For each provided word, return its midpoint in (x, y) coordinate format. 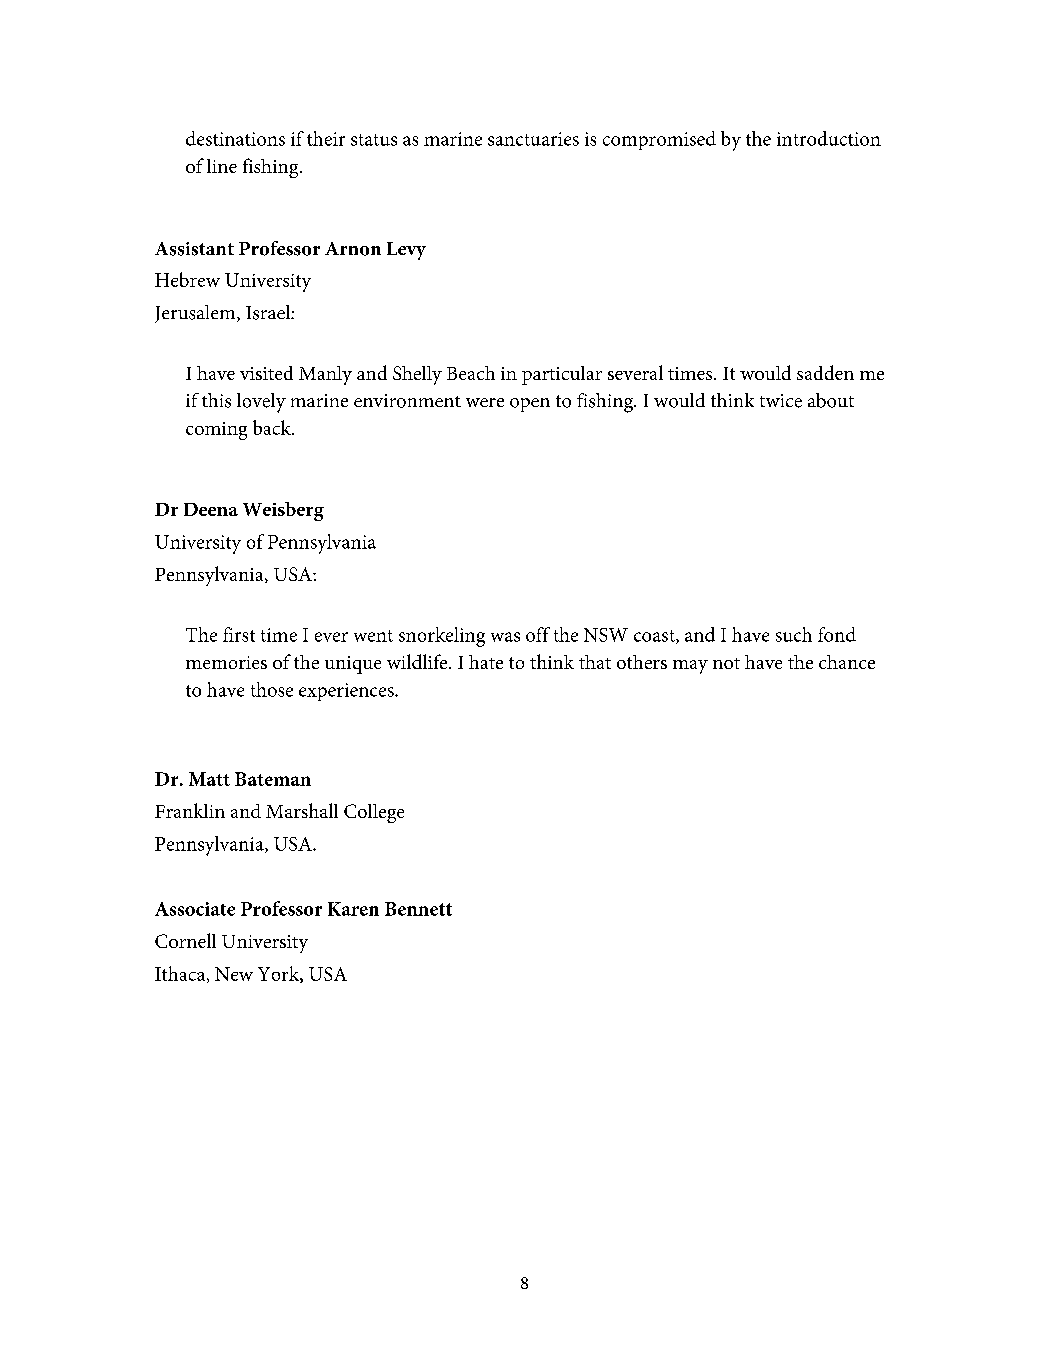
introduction (829, 138)
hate (486, 662)
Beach (471, 373)
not (726, 663)
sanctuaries (533, 139)
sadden (825, 372)
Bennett (418, 909)
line (222, 166)
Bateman (273, 779)
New (234, 974)
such (794, 634)
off (538, 634)
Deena (211, 509)
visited (266, 373)
